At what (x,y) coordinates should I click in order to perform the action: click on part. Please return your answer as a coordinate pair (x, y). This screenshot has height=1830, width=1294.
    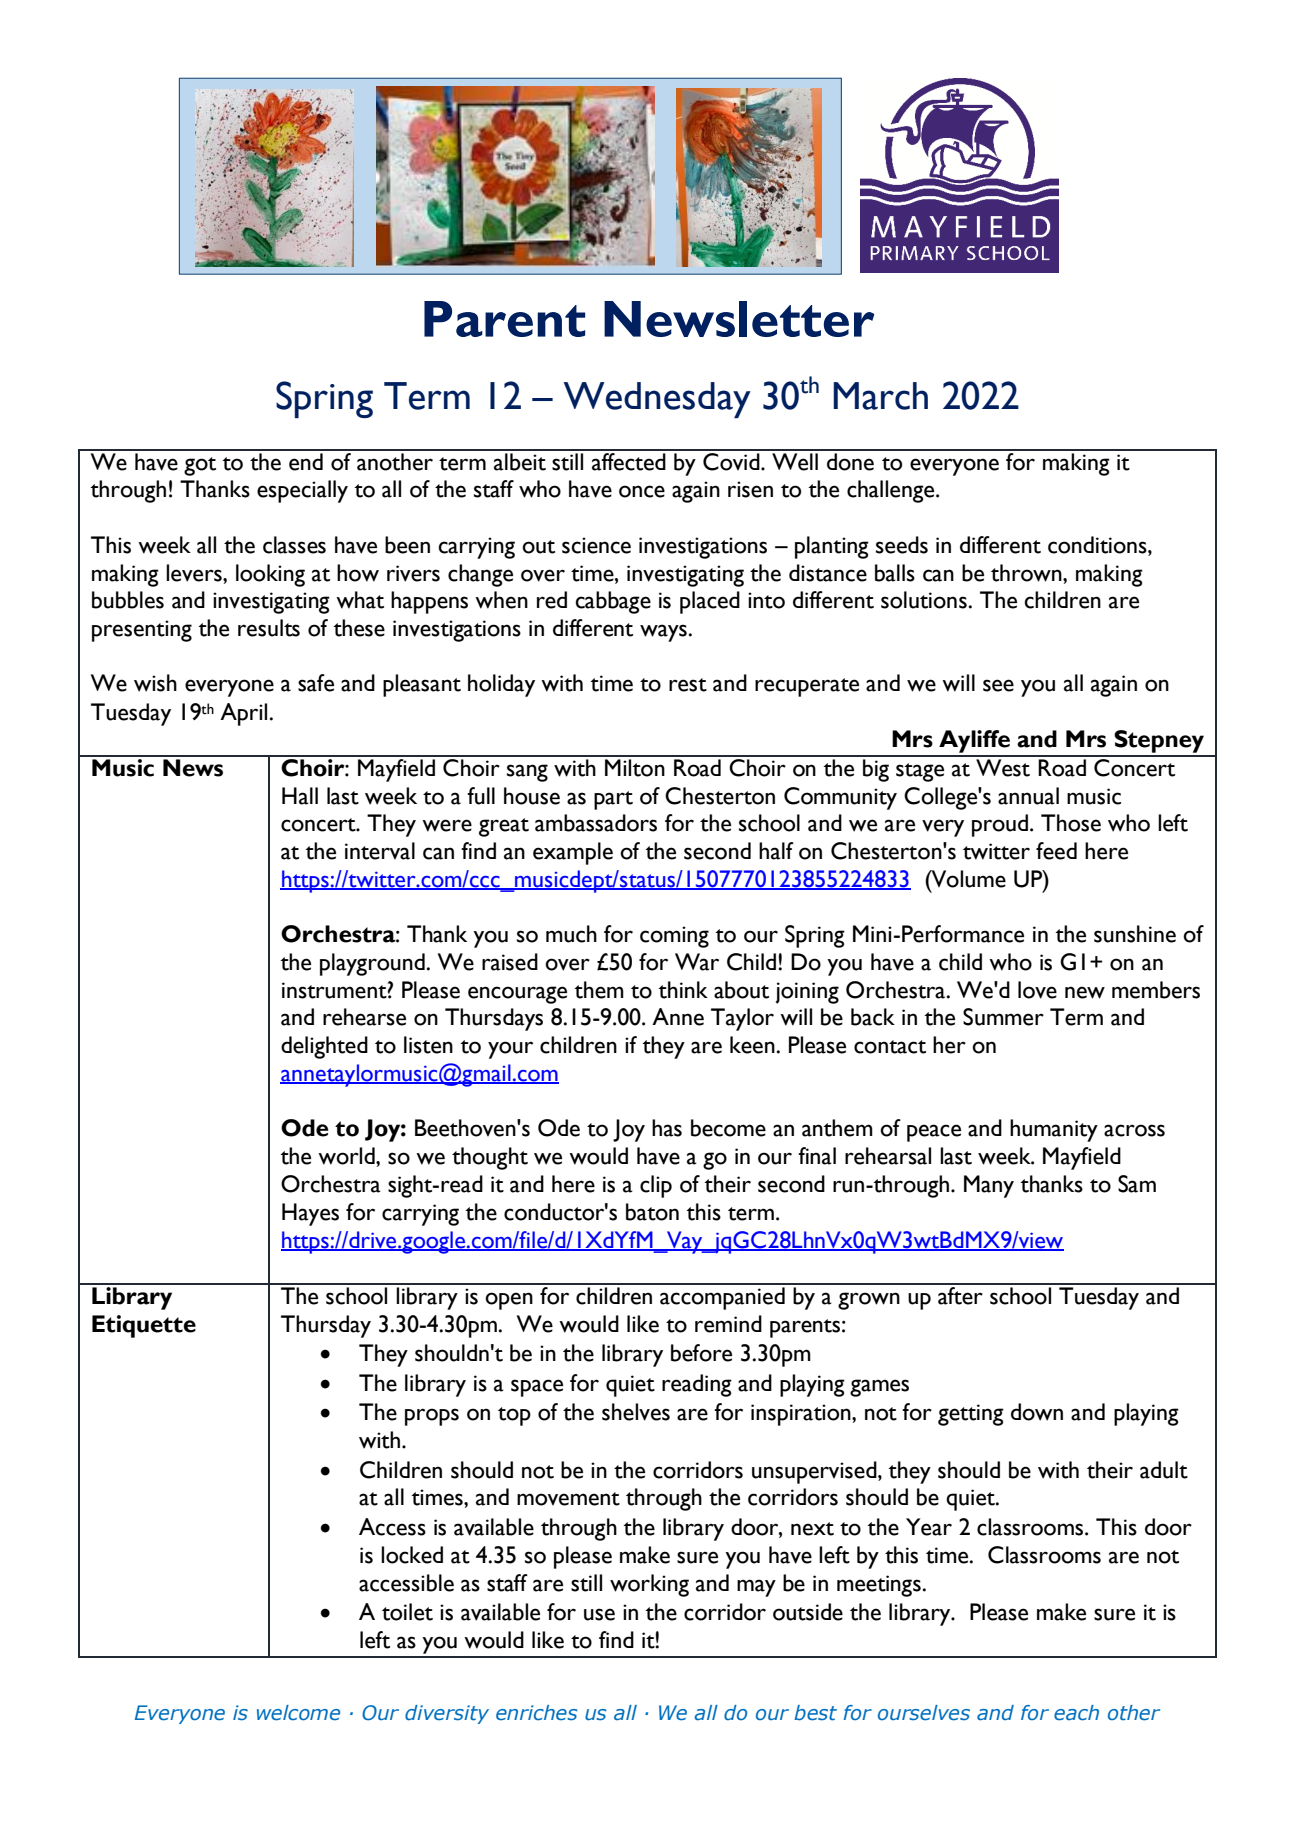
    Looking at the image, I should click on (613, 800).
